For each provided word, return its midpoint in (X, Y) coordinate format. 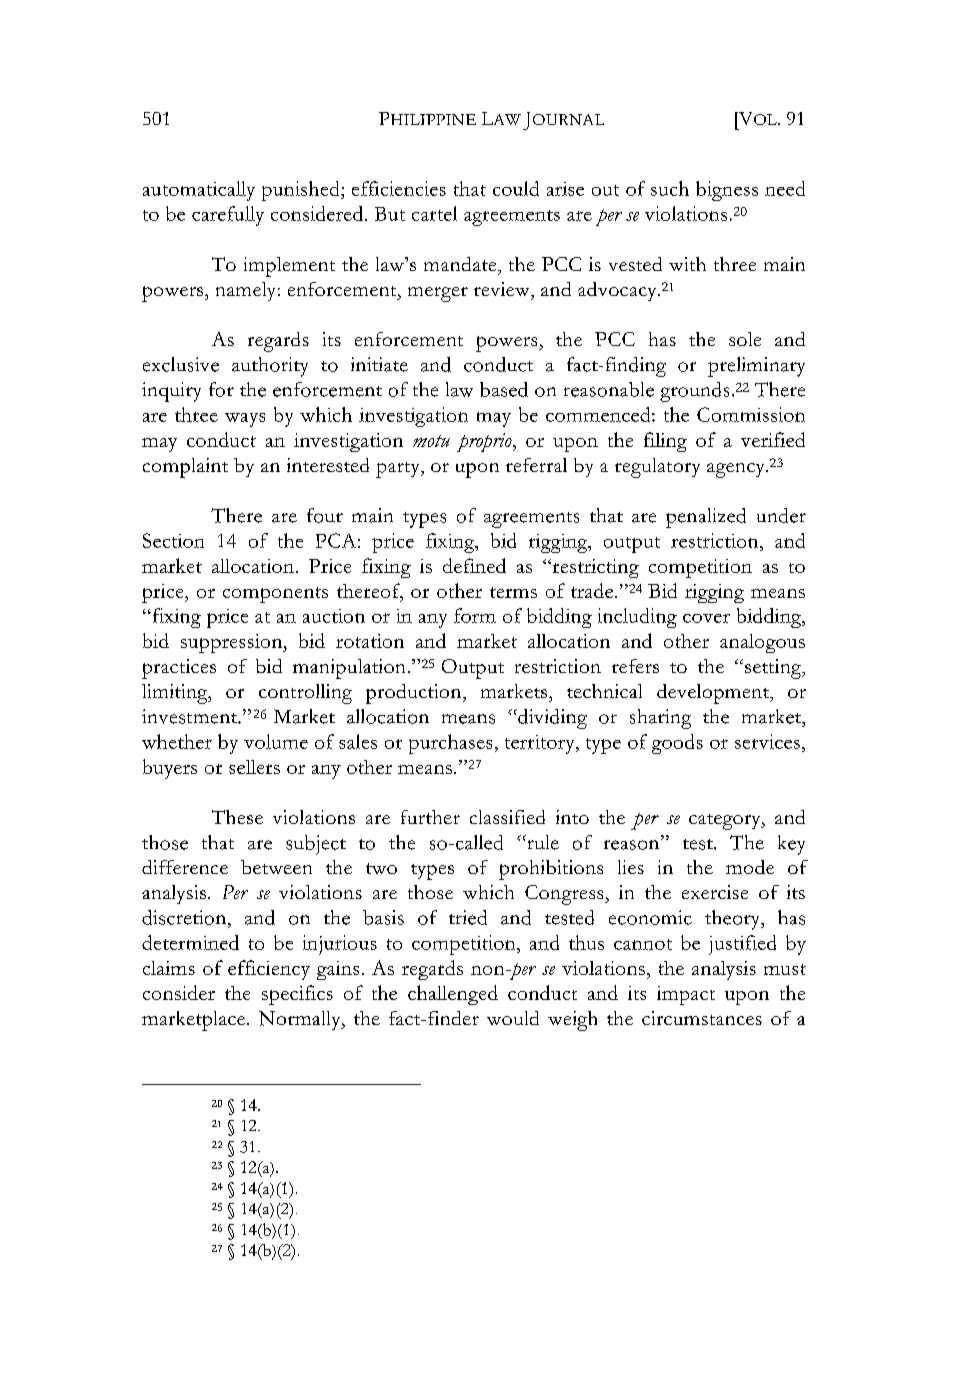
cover (706, 618)
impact (686, 995)
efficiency (269, 970)
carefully (228, 216)
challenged (453, 995)
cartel (434, 213)
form (475, 615)
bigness (727, 191)
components (275, 595)
